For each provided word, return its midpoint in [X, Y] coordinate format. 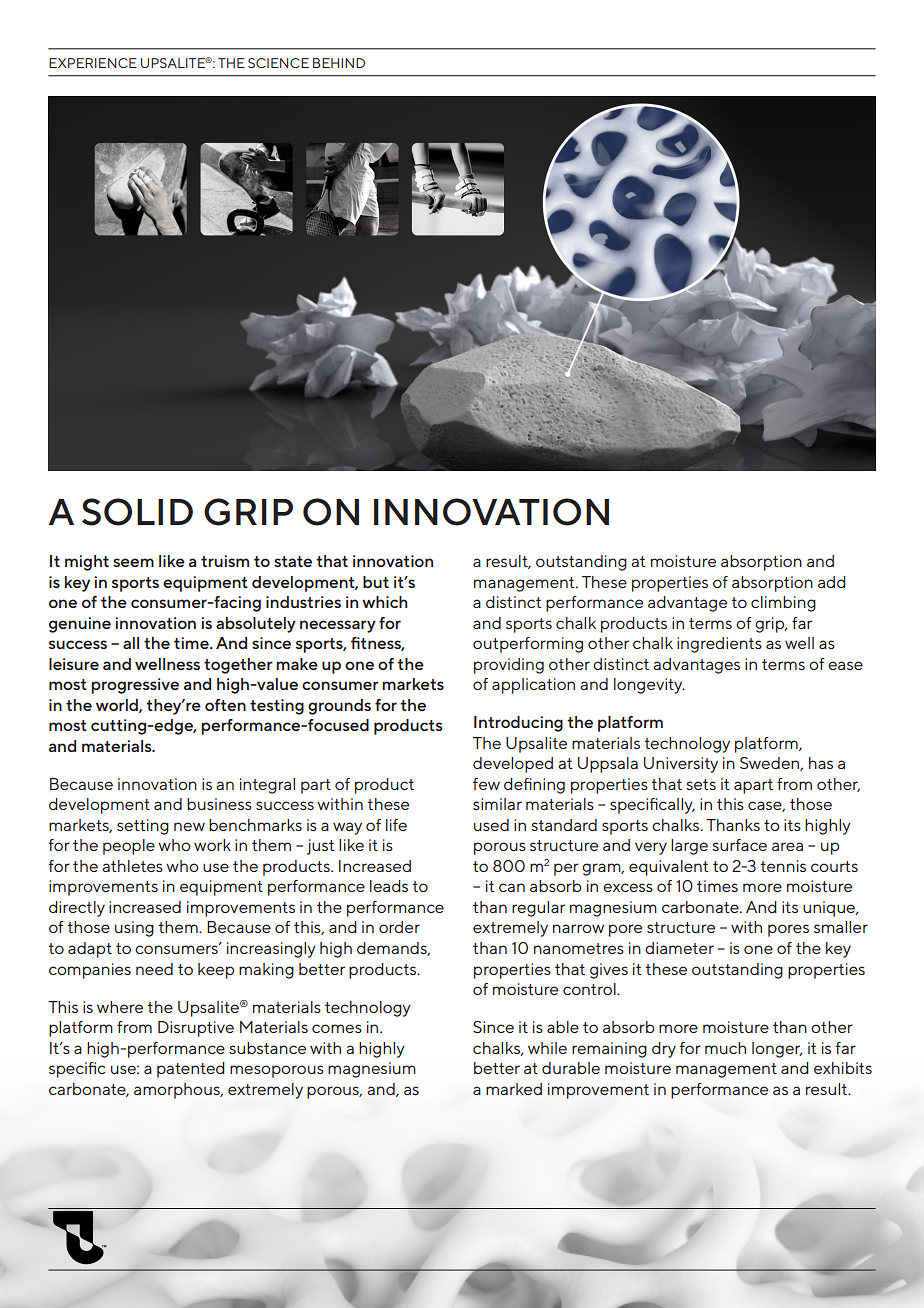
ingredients [719, 645]
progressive [135, 686]
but [376, 582]
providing [509, 666]
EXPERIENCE [93, 63]
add [832, 582]
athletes [132, 866]
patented [191, 1070]
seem [133, 562]
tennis [783, 866]
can [512, 887]
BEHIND [339, 63]
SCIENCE [278, 63]
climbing [783, 604]
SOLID [137, 512]
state [293, 561]
